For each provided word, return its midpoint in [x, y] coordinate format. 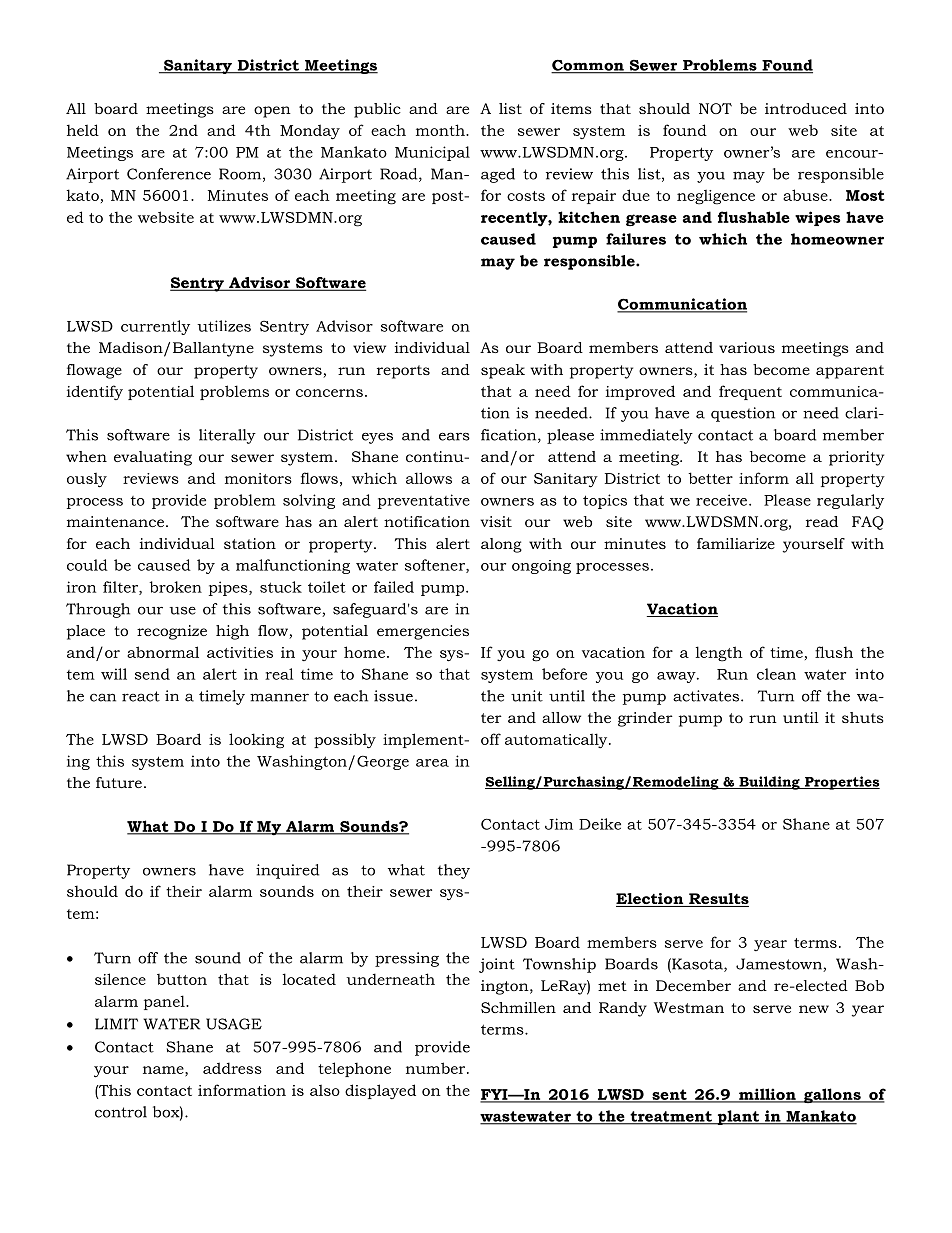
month [441, 130]
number [437, 1068]
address [232, 1068]
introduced [806, 108]
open [272, 112]
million [767, 1095]
